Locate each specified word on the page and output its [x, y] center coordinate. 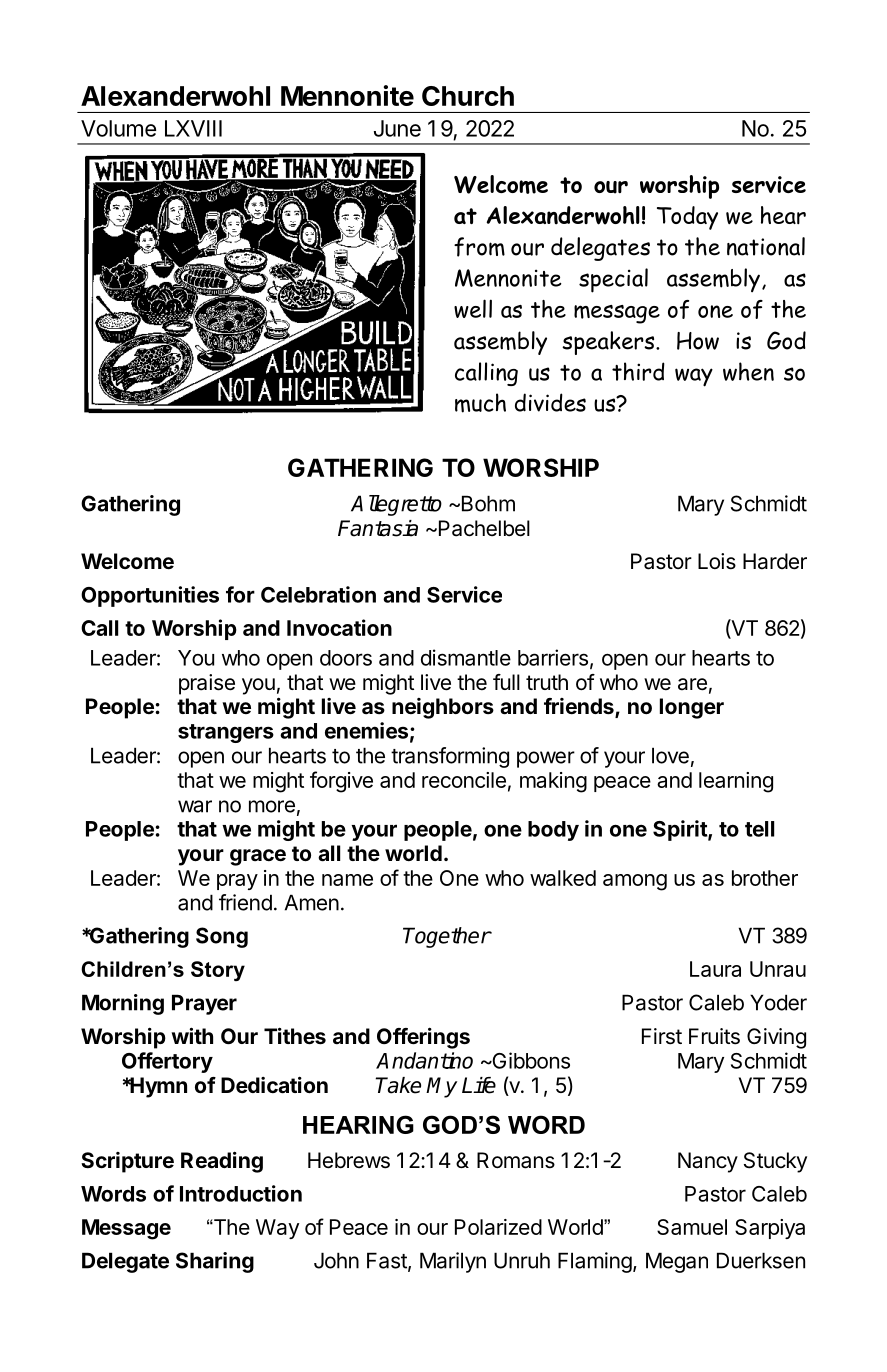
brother [765, 878]
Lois [717, 561]
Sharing [215, 1262]
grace [258, 857]
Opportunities [150, 596]
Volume [118, 128]
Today [687, 218]
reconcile [464, 780]
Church [468, 96]
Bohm [487, 503]
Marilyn [453, 1262]
